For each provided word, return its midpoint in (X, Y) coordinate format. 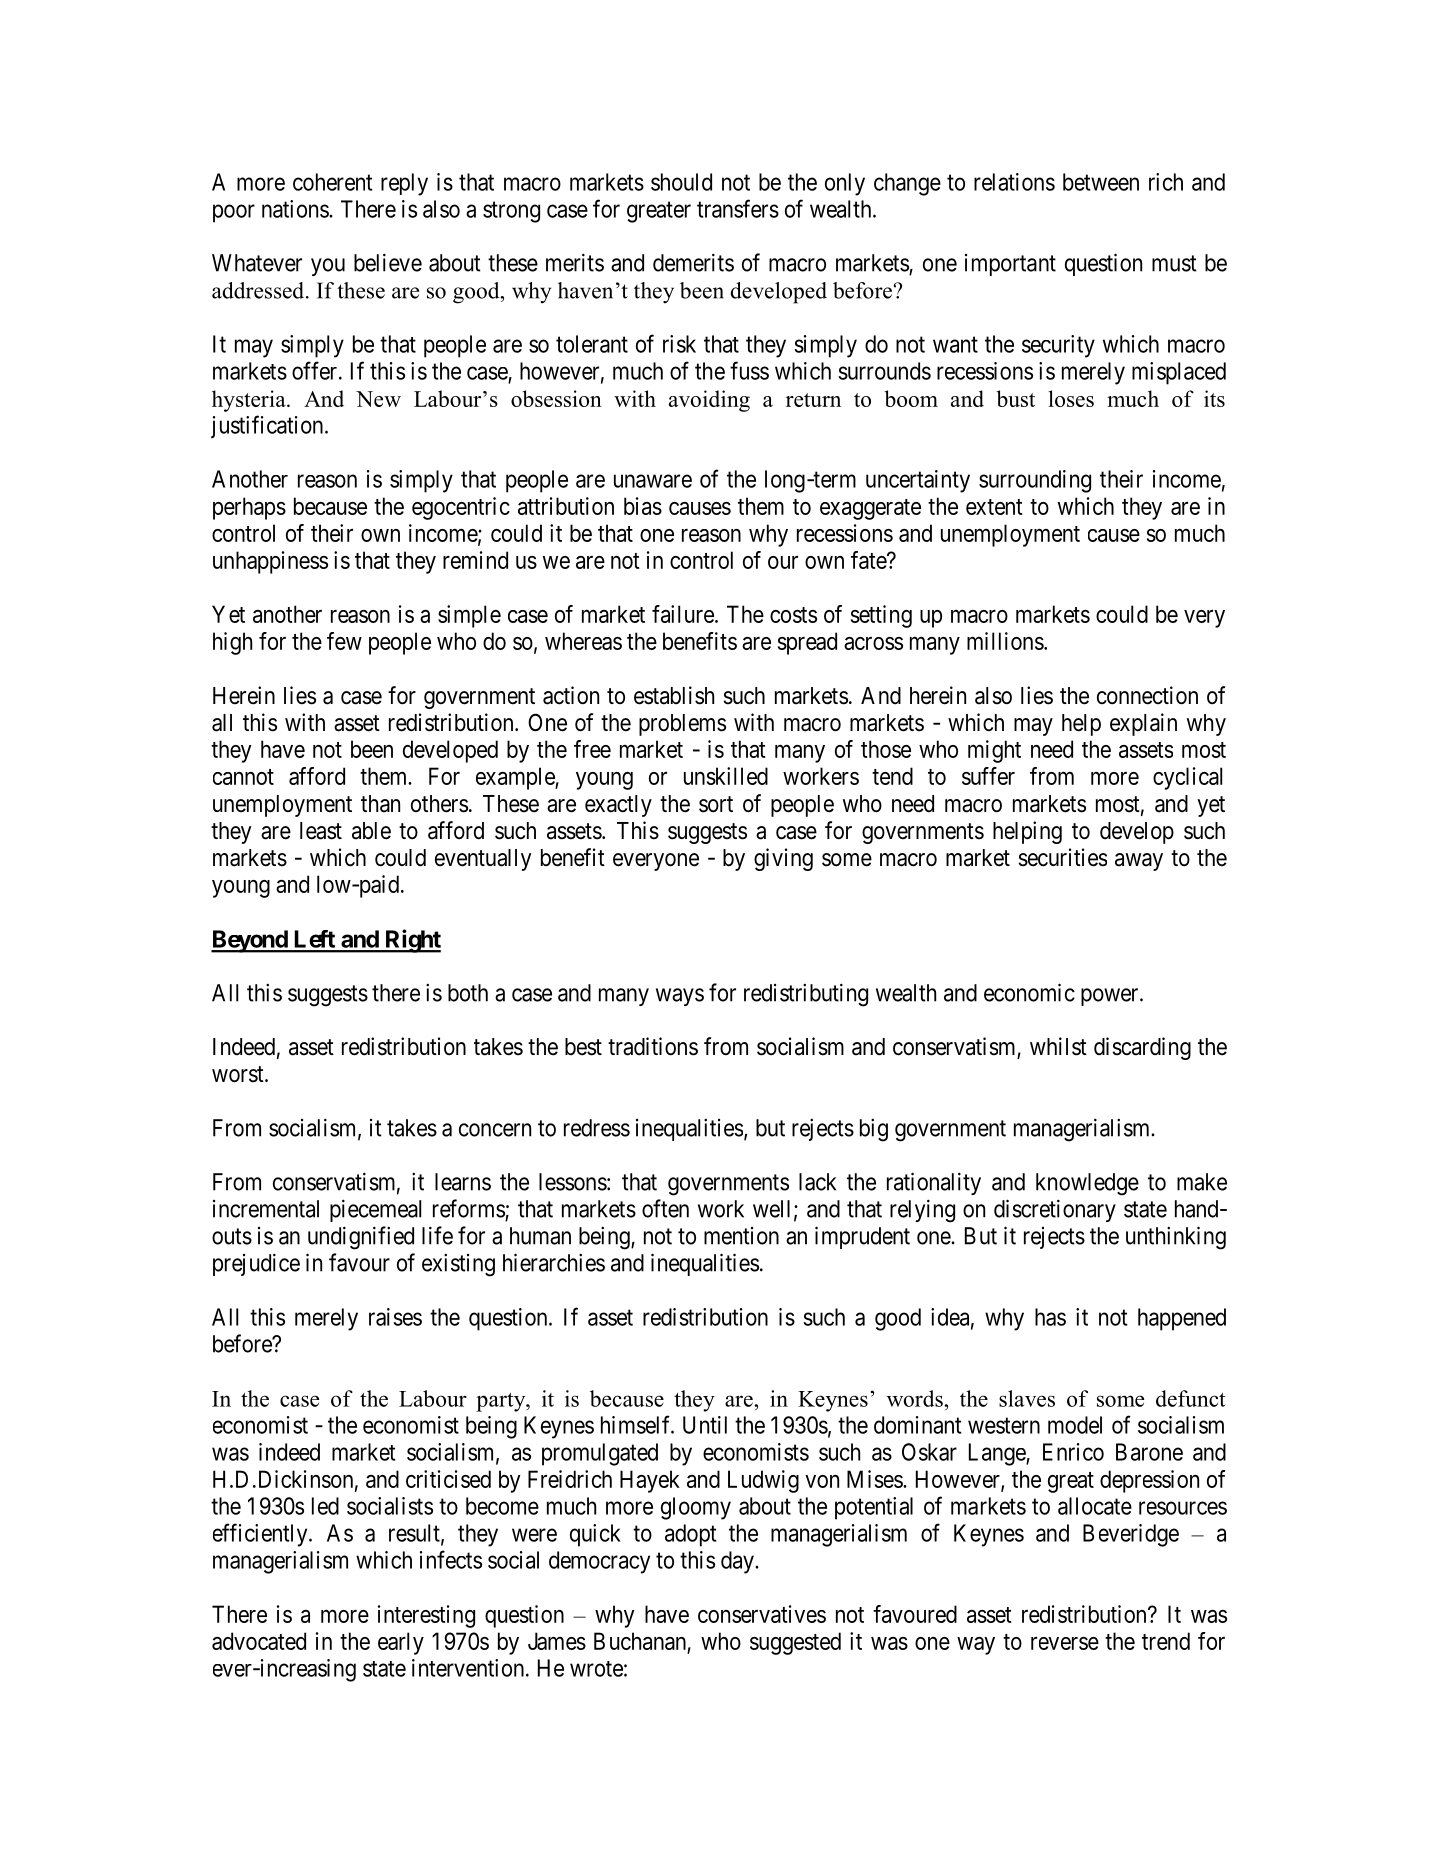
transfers (738, 208)
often (665, 1208)
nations (296, 209)
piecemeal (375, 1210)
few (344, 641)
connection (1147, 695)
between (1101, 182)
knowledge (1087, 1184)
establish (674, 695)
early (401, 1643)
